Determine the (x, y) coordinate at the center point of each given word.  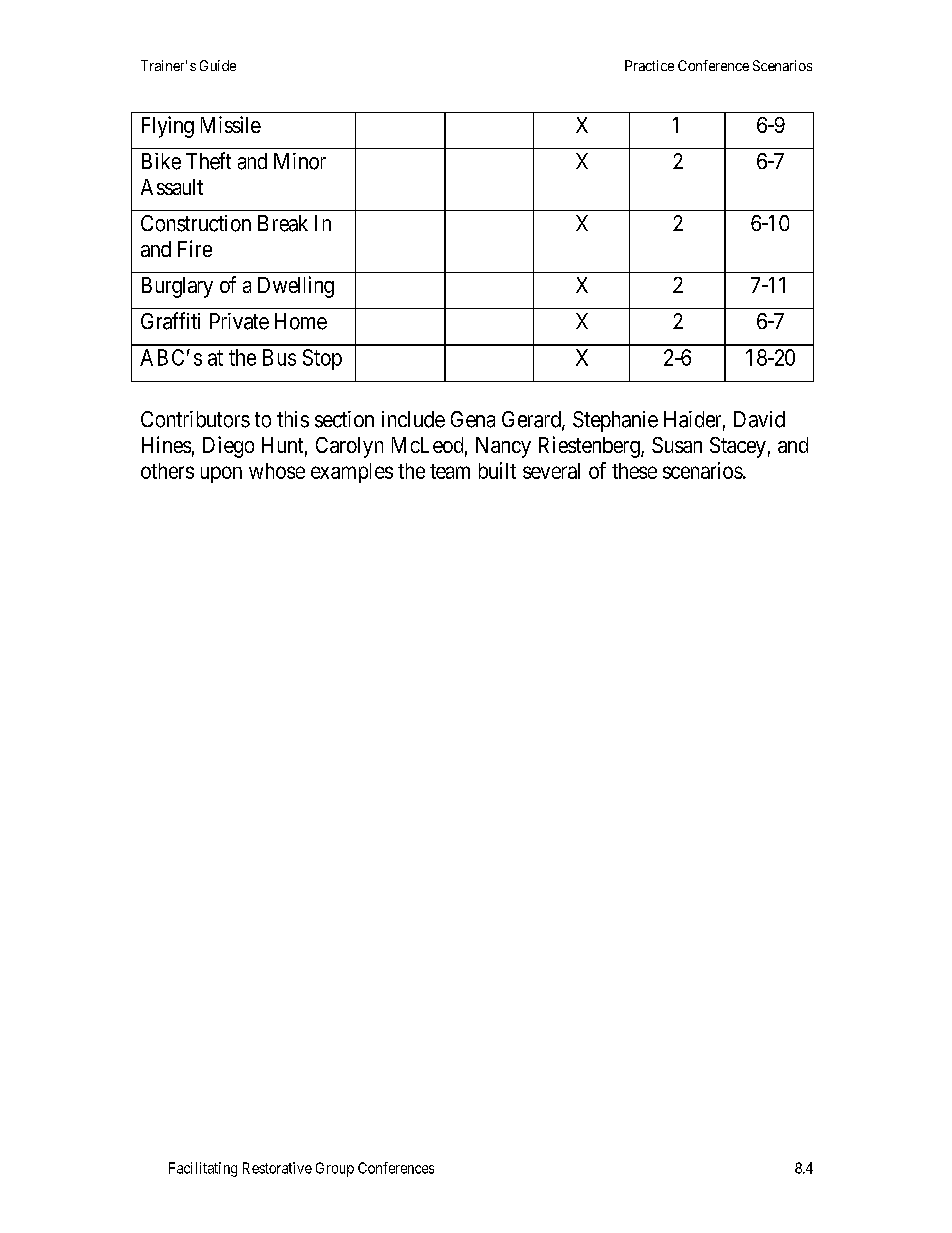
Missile (231, 124)
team (450, 471)
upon (221, 474)
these (634, 471)
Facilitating (203, 1169)
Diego (228, 447)
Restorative (277, 1168)
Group (335, 1169)
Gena (473, 419)
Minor (300, 161)
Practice (649, 65)
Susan (677, 445)
